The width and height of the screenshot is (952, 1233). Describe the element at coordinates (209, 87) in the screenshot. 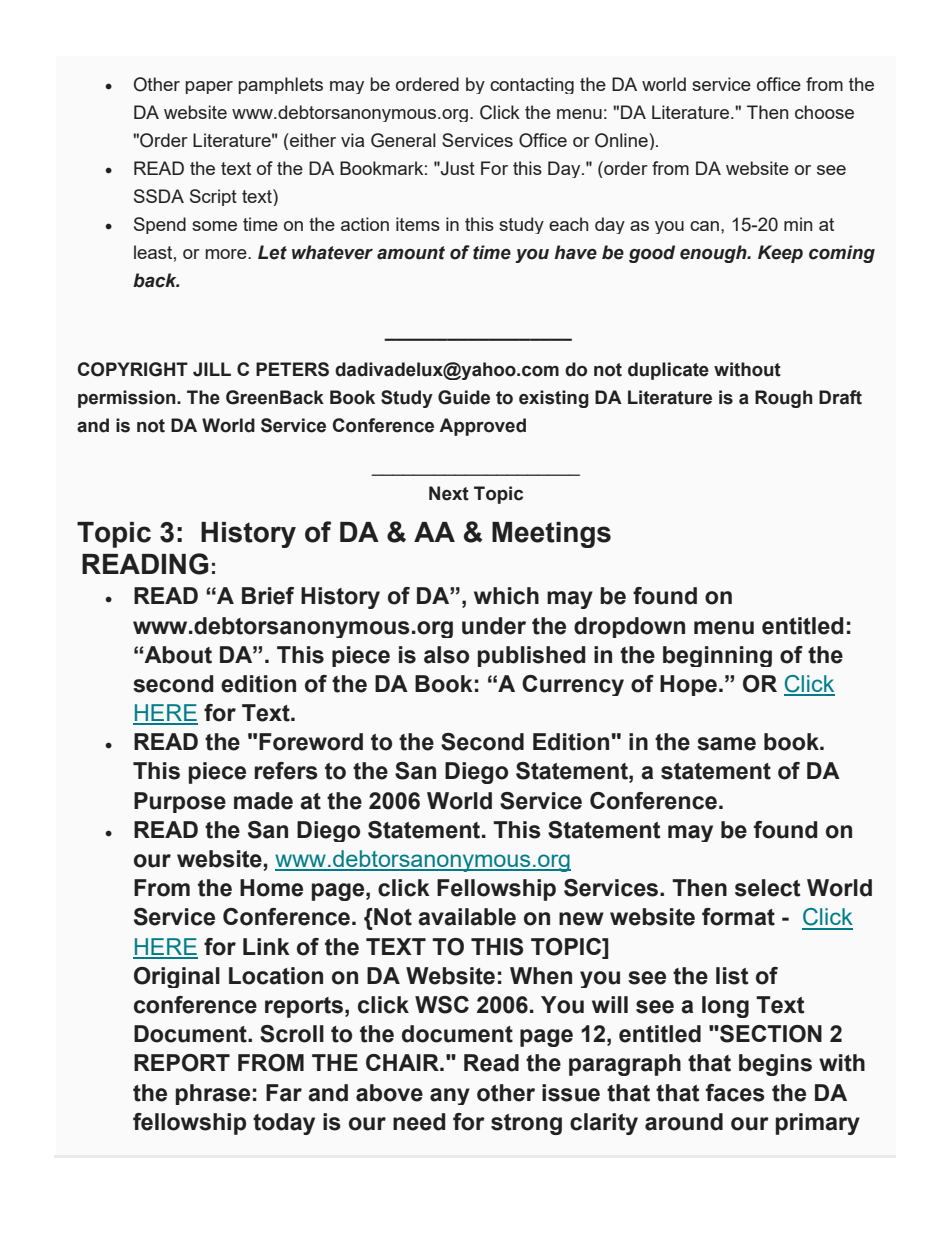

I see `paper` at that location.
